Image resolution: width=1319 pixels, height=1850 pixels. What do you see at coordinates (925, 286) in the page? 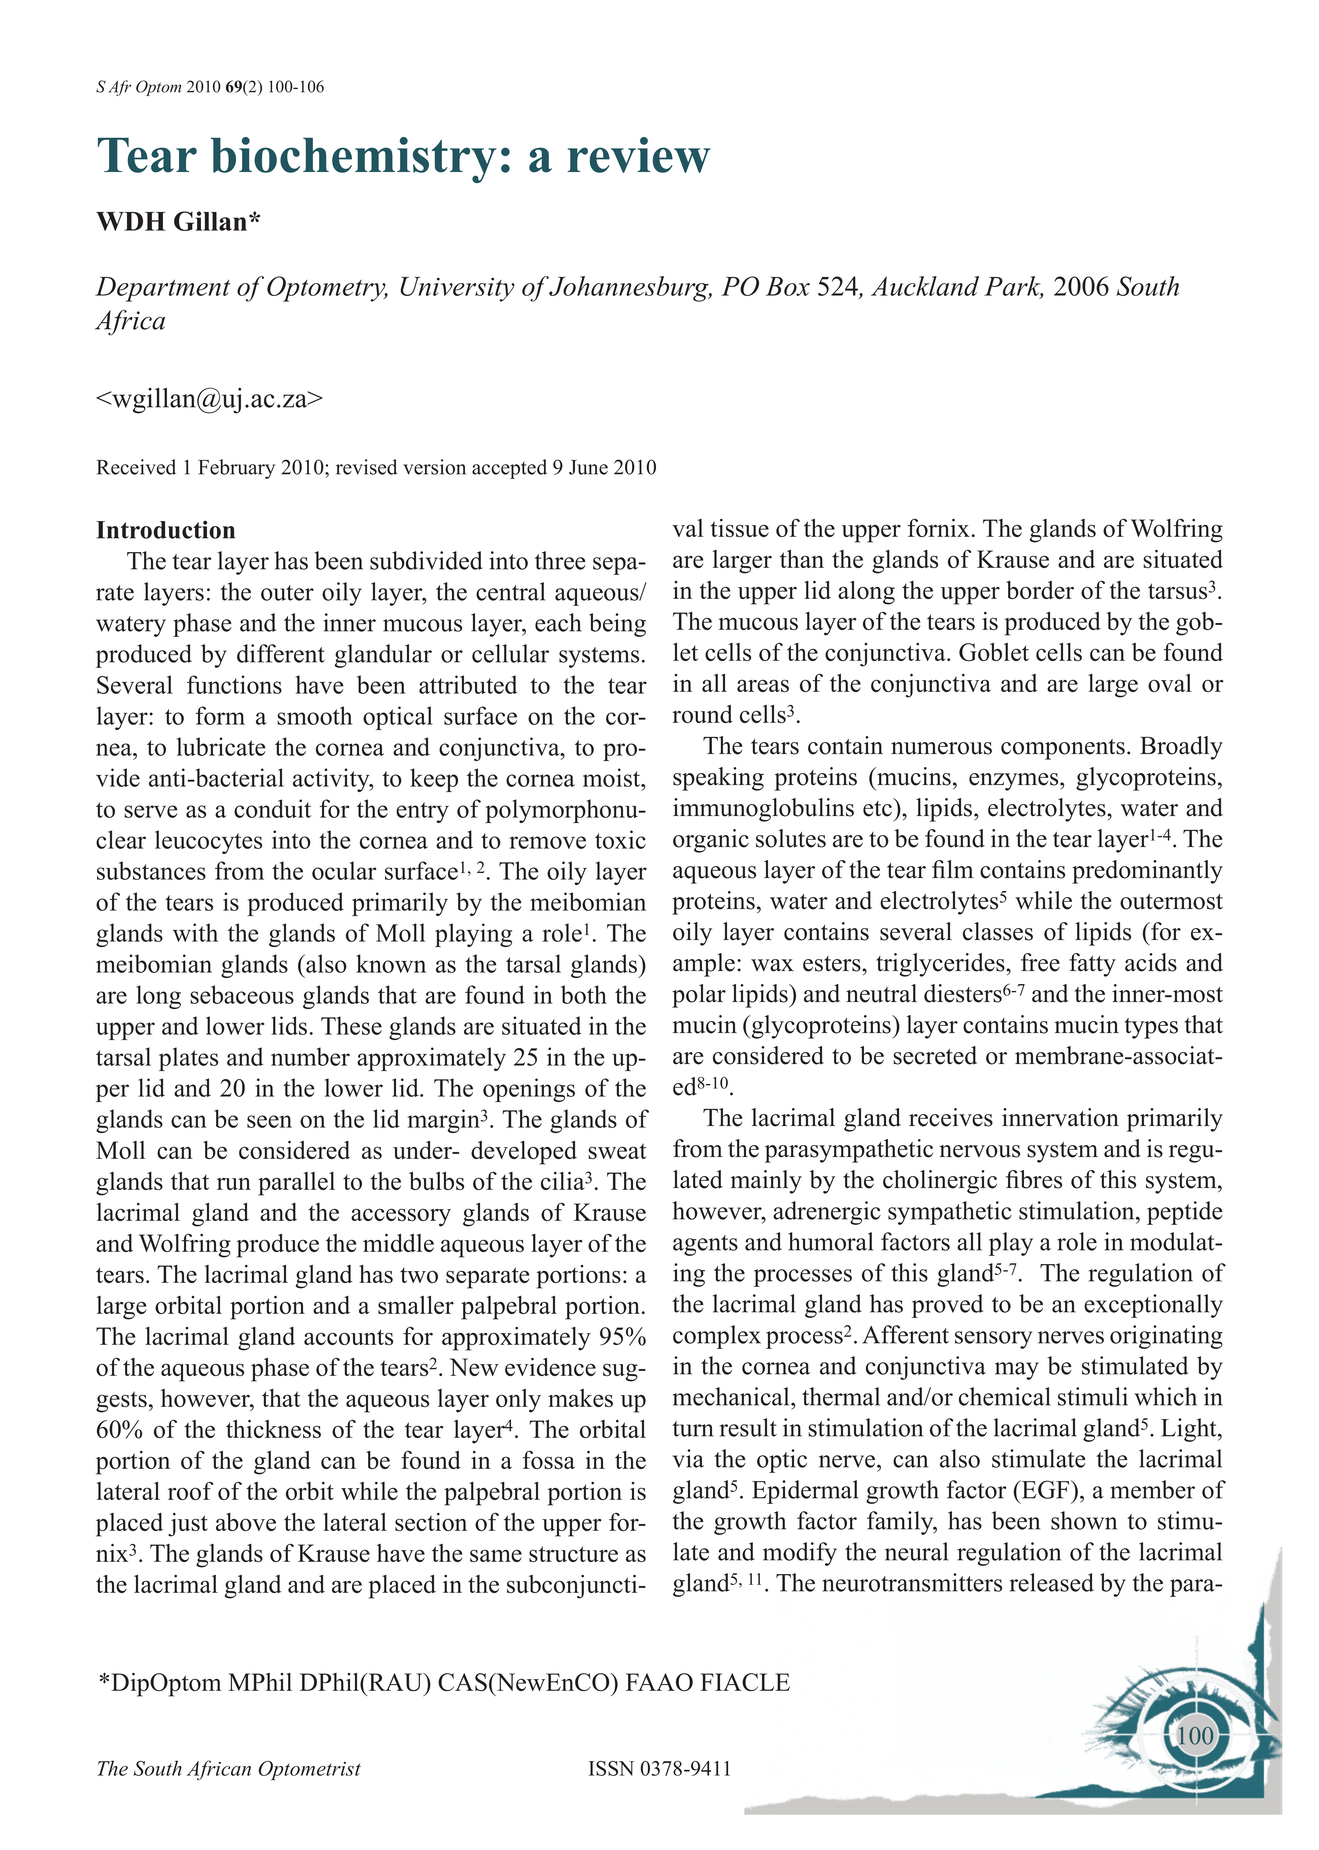
I see `Auckland` at bounding box center [925, 286].
